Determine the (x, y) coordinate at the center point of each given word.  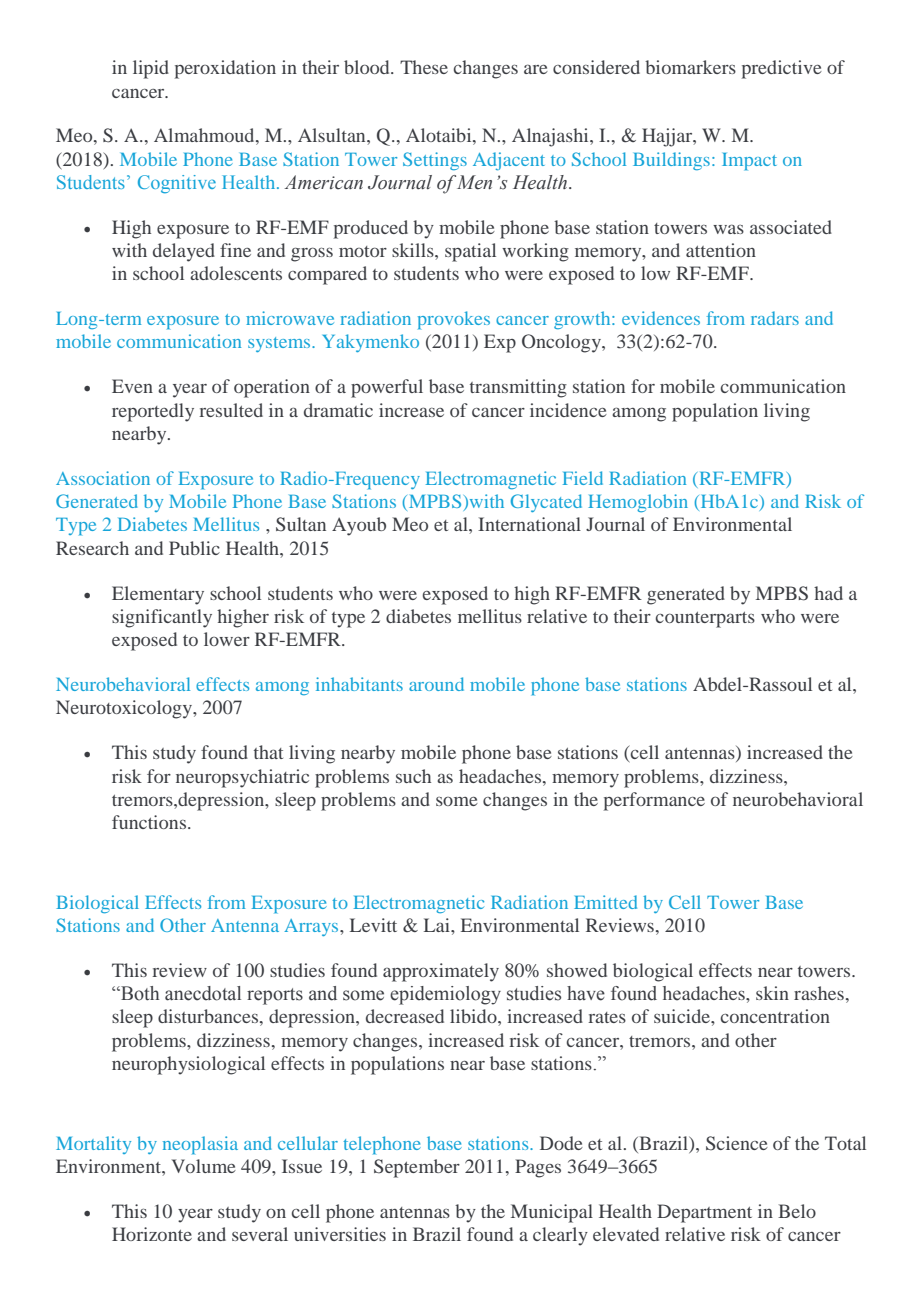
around (436, 684)
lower (227, 639)
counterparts (705, 620)
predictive (782, 69)
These (424, 67)
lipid (151, 69)
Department (704, 1213)
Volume (204, 1166)
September (417, 1168)
